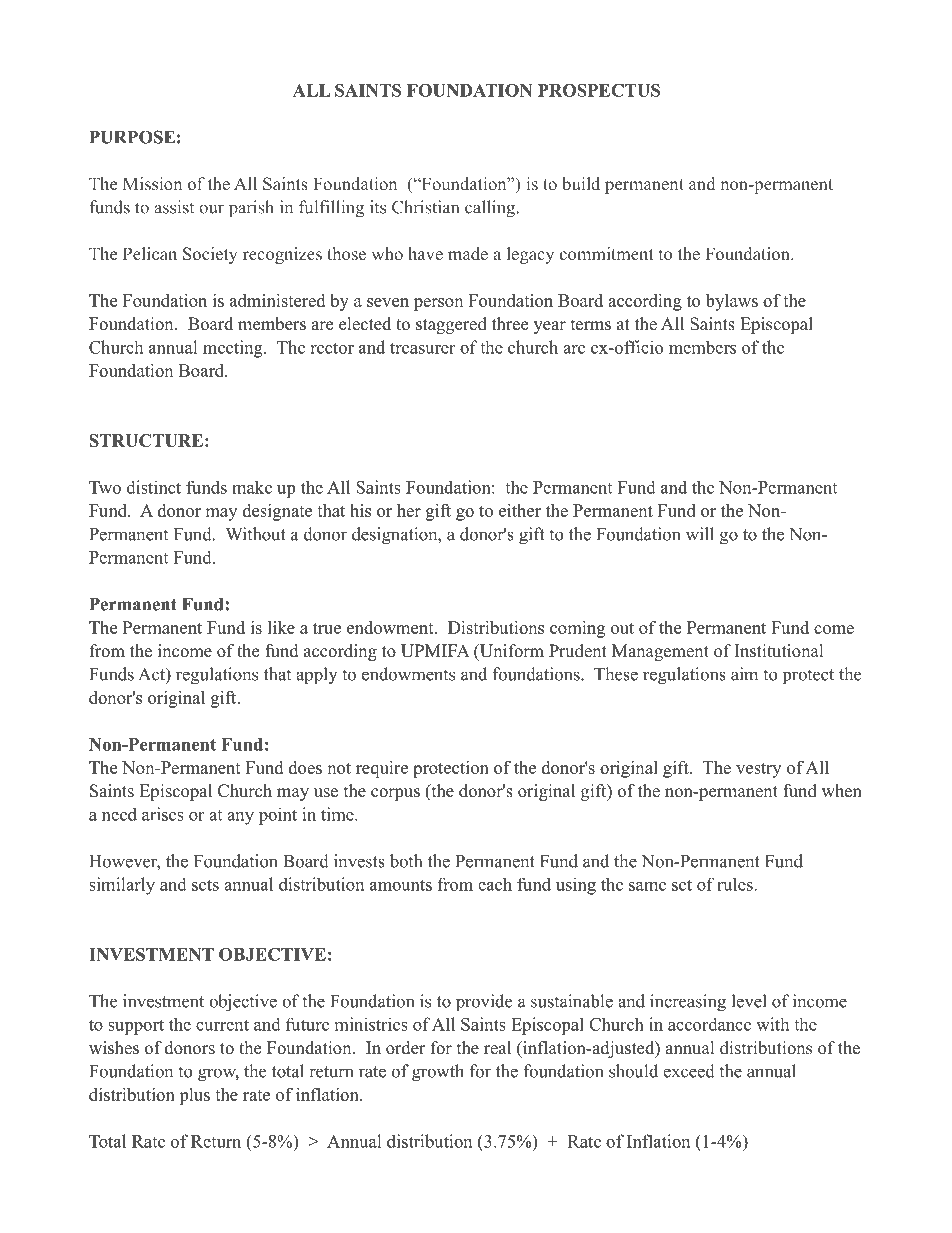 This screenshot has width=952, height=1233. Describe the element at coordinates (491, 209) in the screenshot. I see `calling` at that location.
